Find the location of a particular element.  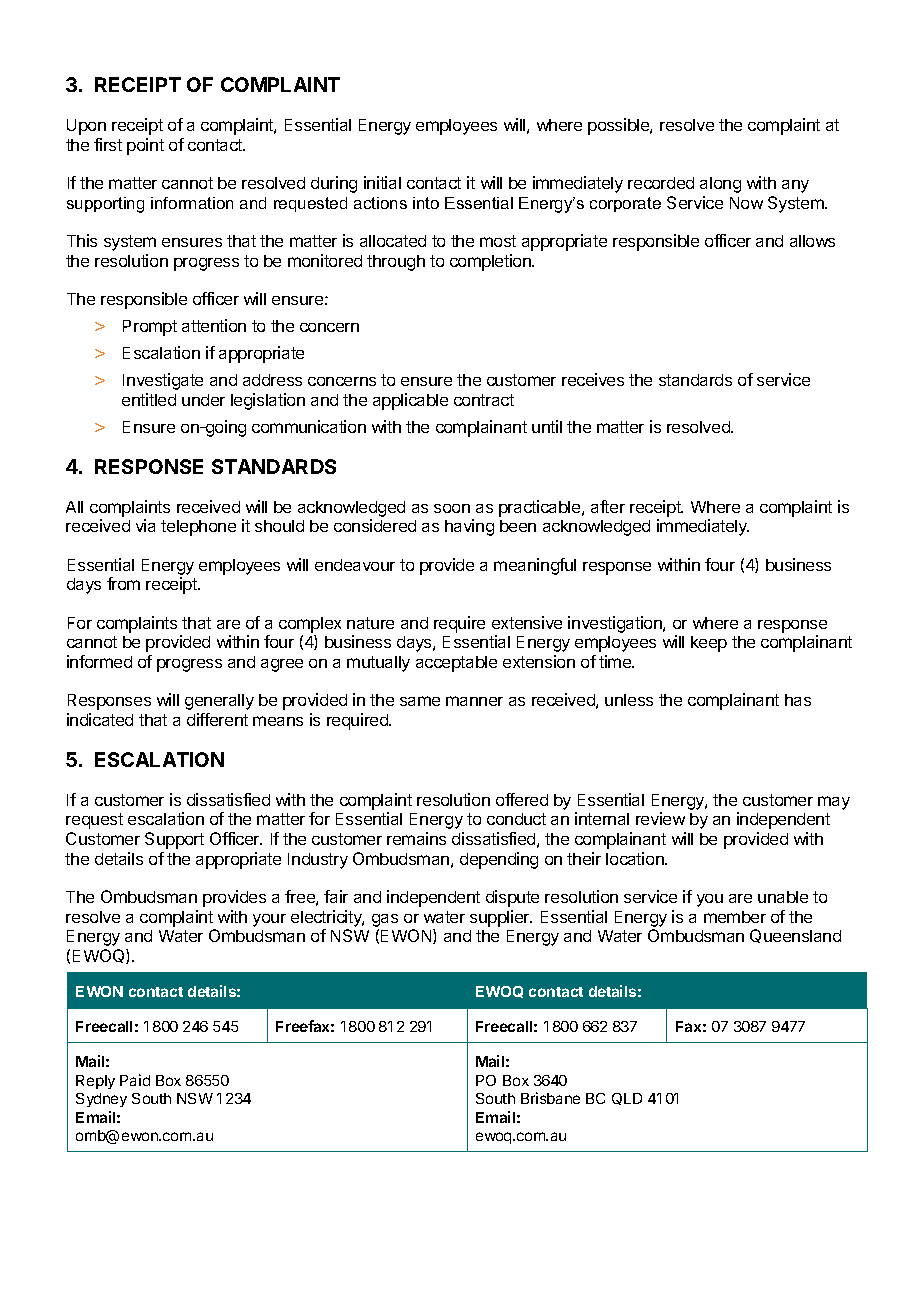

soon is located at coordinates (452, 508).
